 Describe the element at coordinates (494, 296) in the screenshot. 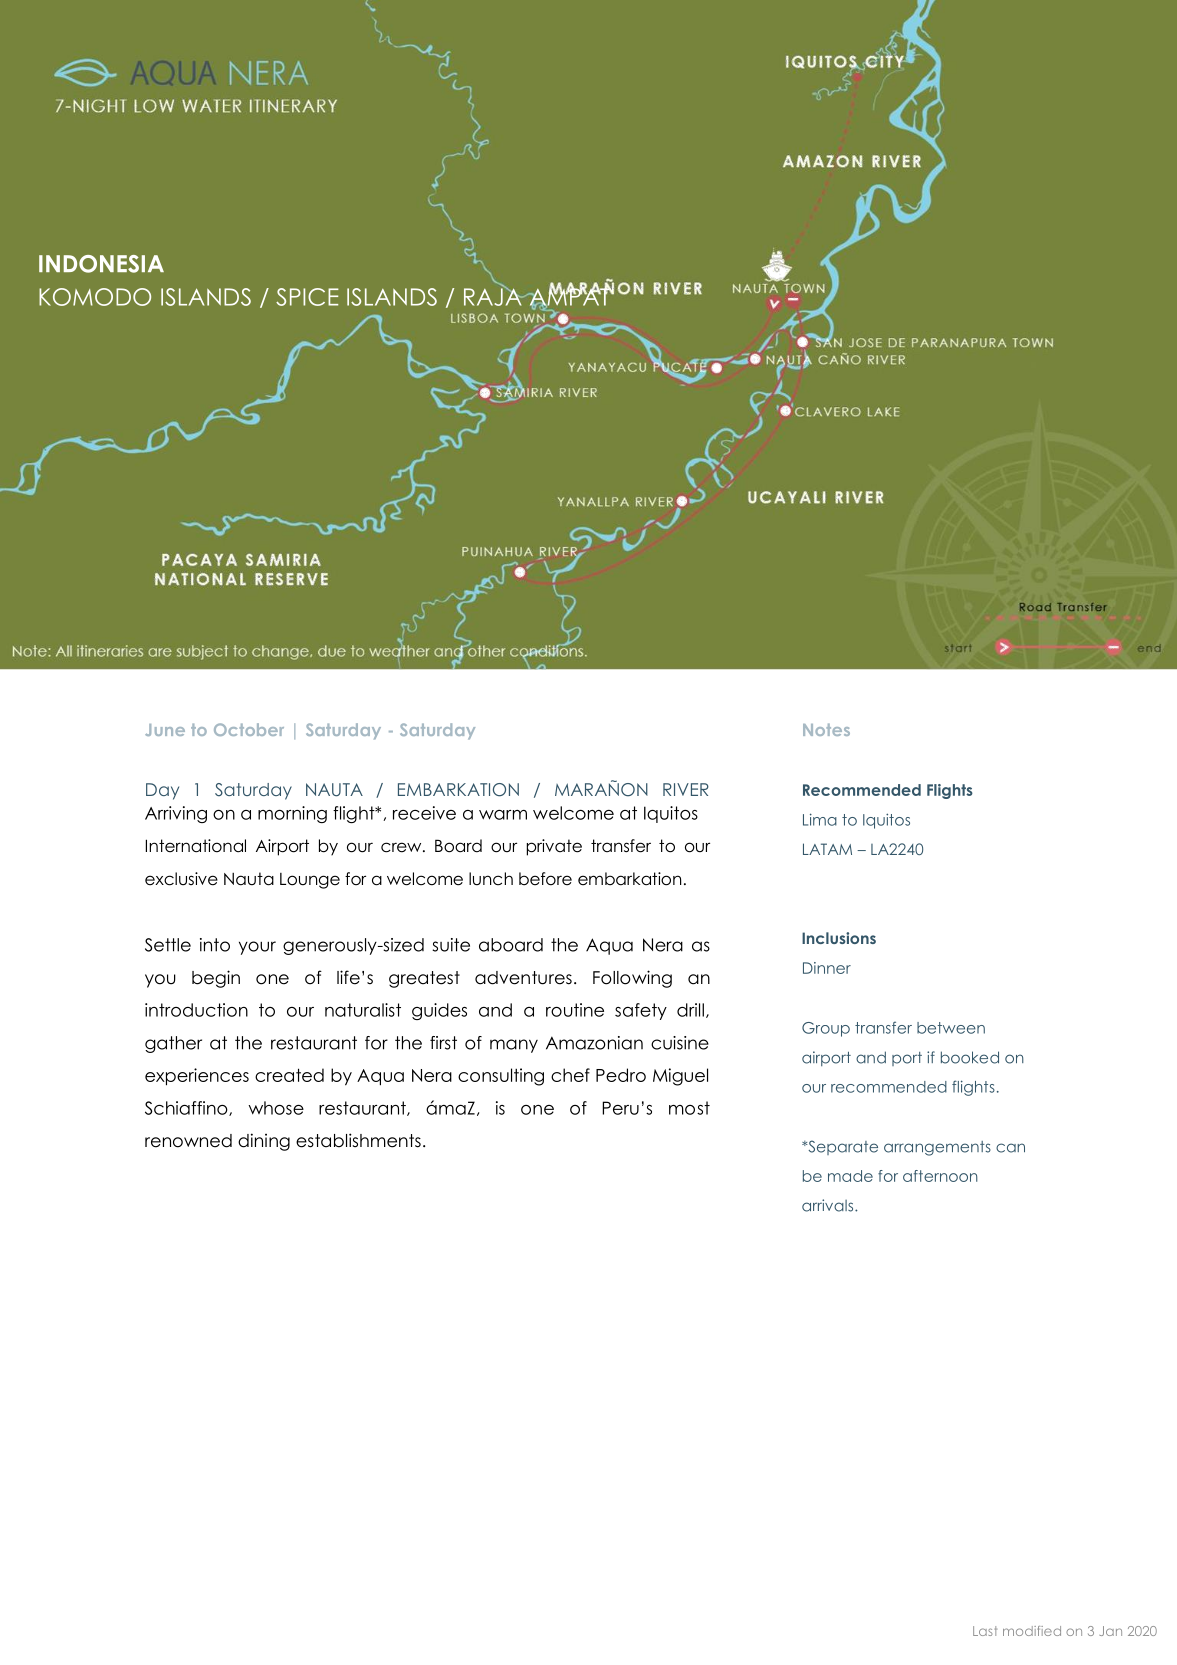

I see `RAJA` at that location.
